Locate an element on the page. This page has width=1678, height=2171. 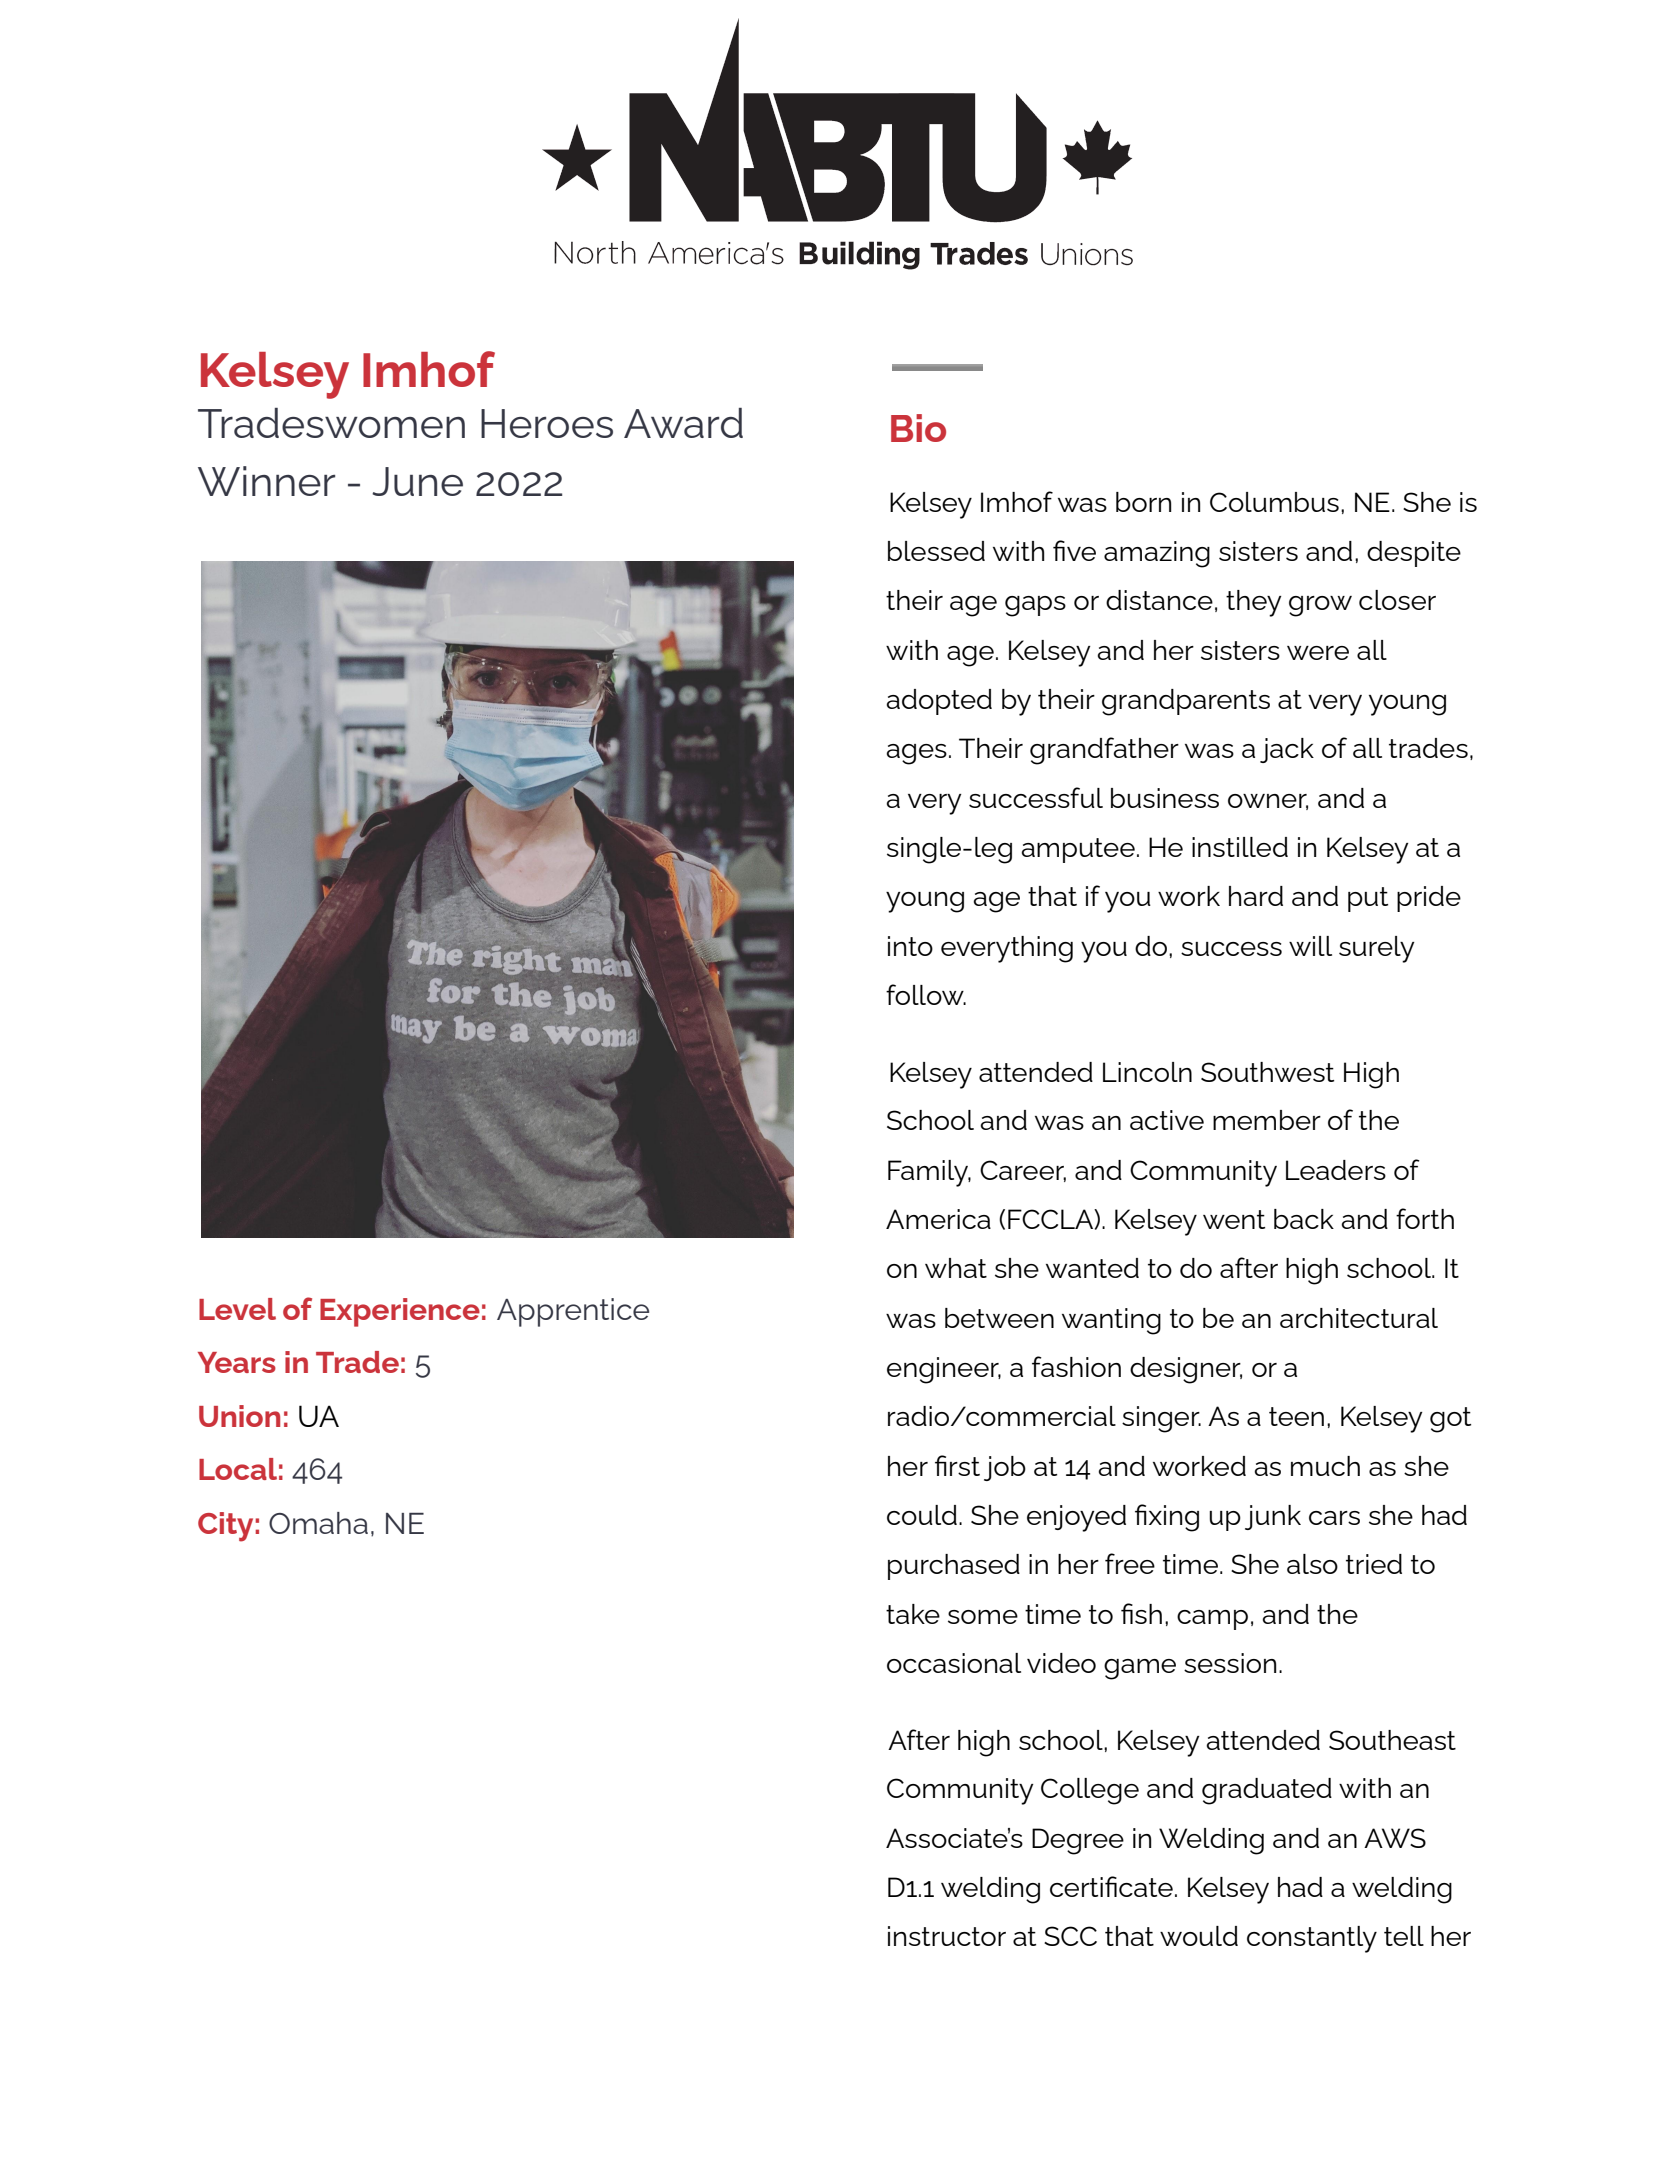
June is located at coordinates (417, 481).
